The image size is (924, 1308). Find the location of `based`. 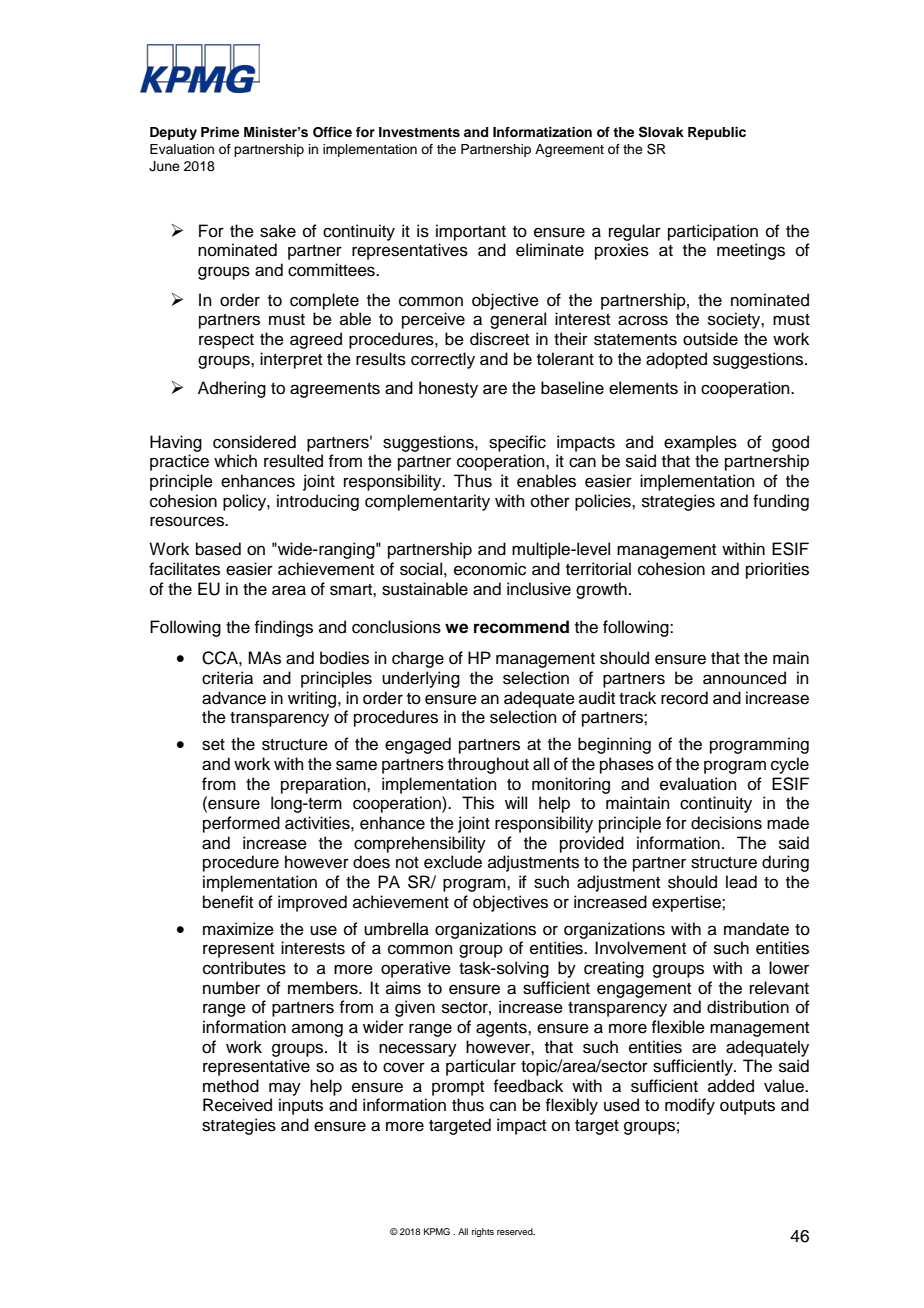

based is located at coordinates (218, 549).
